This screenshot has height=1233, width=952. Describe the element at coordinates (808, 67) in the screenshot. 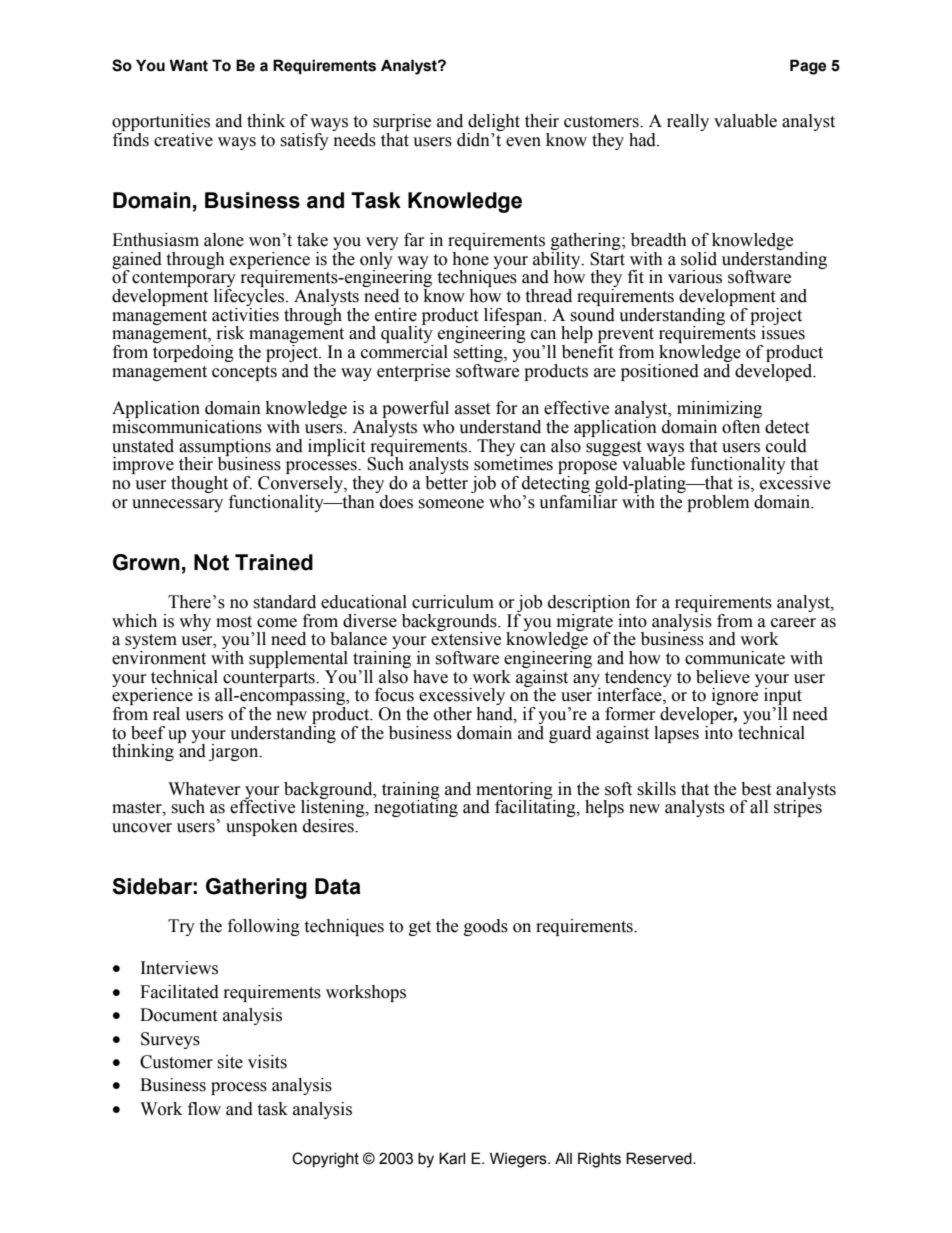

I see `Page` at that location.
